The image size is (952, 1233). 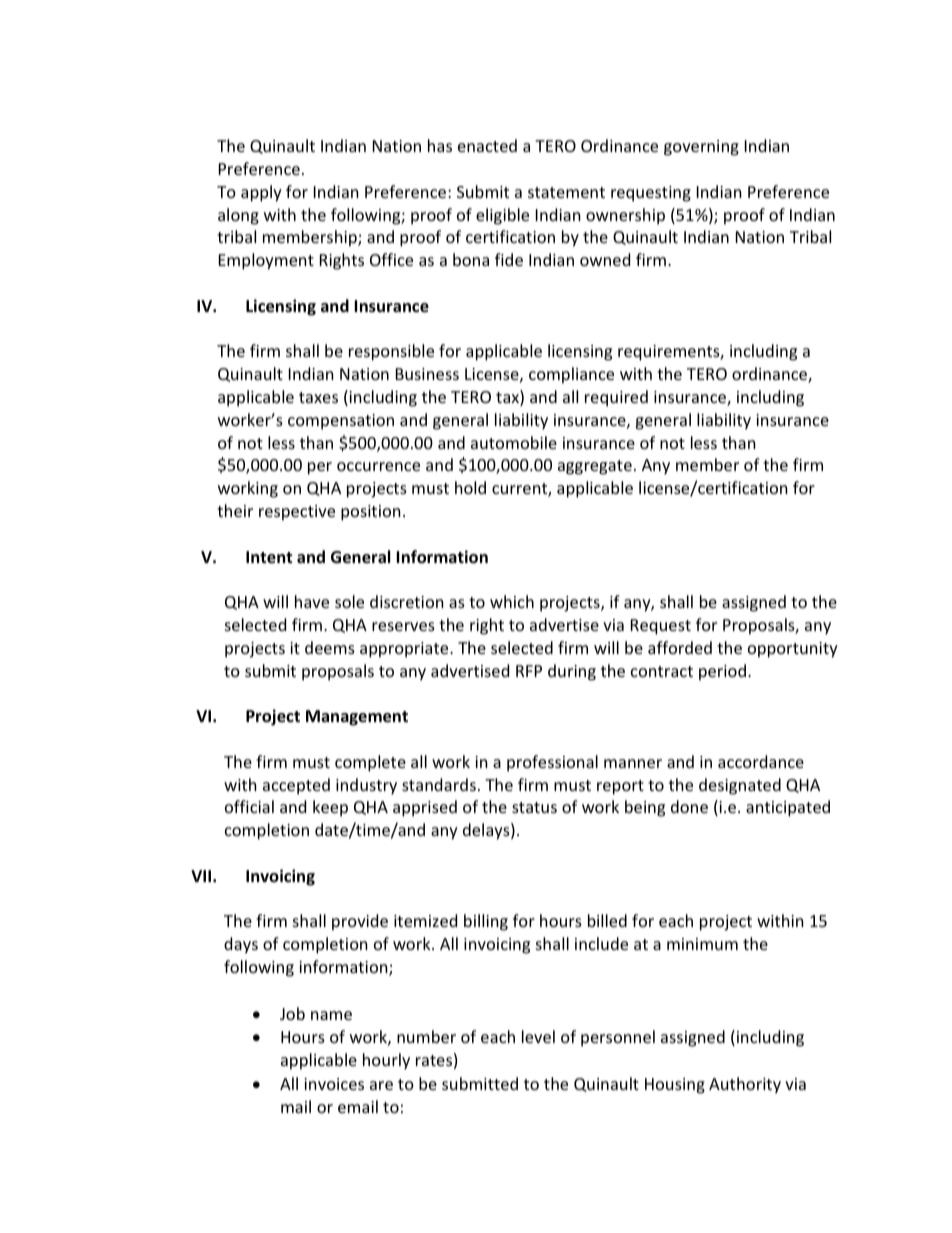 What do you see at coordinates (745, 1085) in the screenshot?
I see `Authority` at bounding box center [745, 1085].
